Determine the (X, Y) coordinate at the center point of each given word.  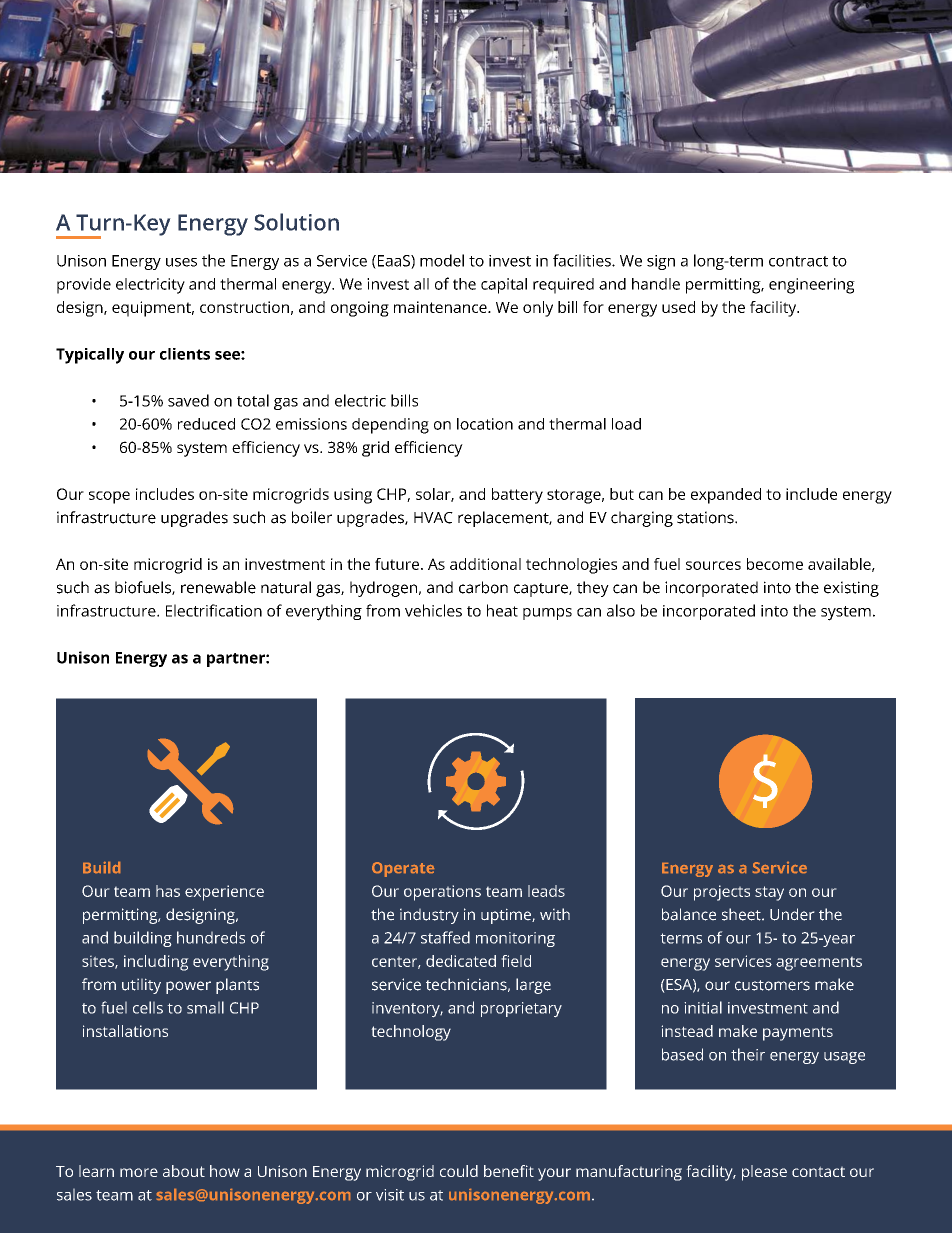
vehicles (433, 610)
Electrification (214, 610)
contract (798, 261)
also (621, 610)
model (442, 260)
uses (181, 262)
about (184, 1171)
